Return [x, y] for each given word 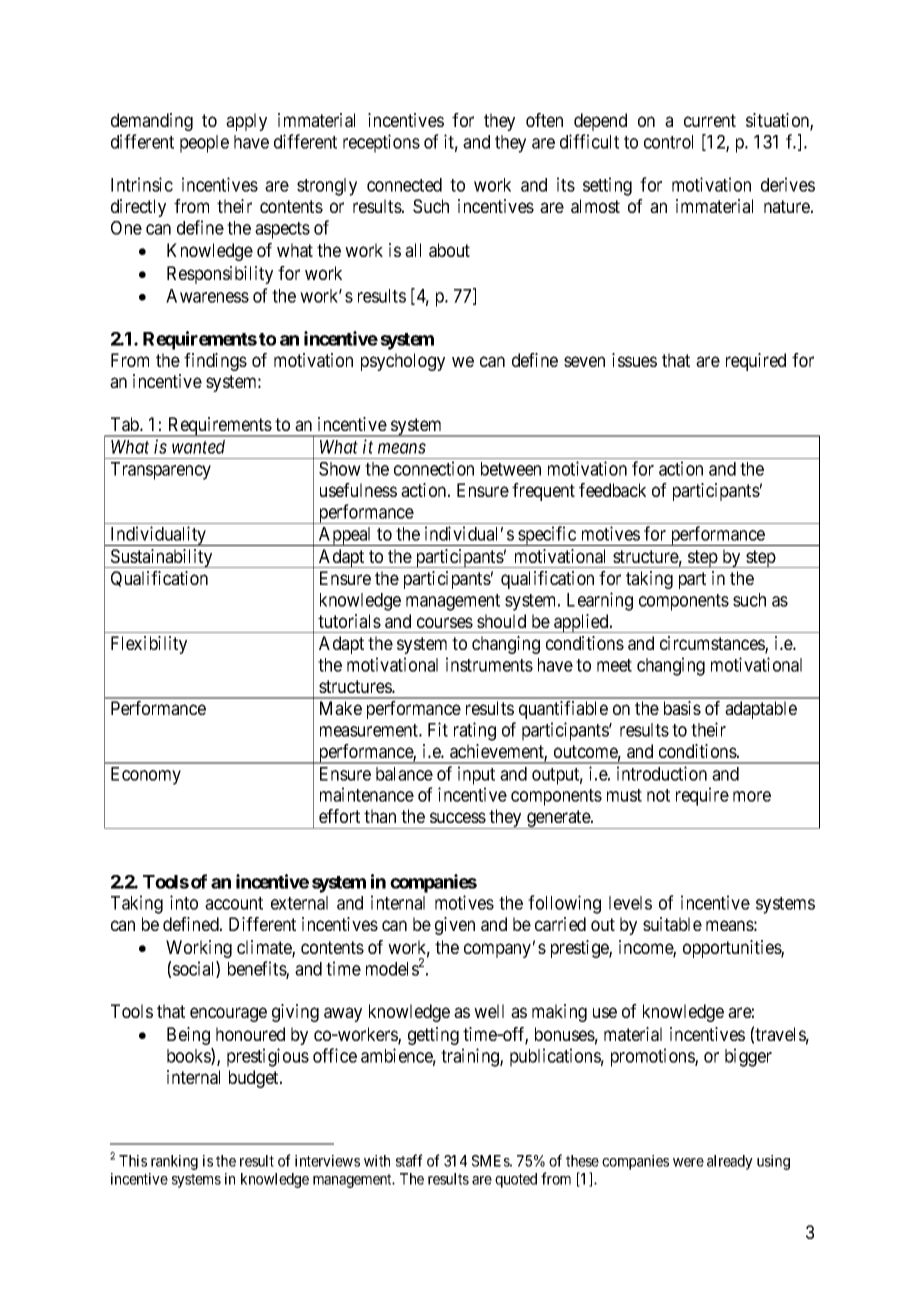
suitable [672, 924]
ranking [174, 1162]
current [710, 120]
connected [404, 185]
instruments [489, 664]
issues [634, 360]
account [234, 903]
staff [409, 1160]
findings [215, 362]
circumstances [713, 644]
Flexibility [149, 645]
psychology [403, 362]
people [204, 144]
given [455, 926]
